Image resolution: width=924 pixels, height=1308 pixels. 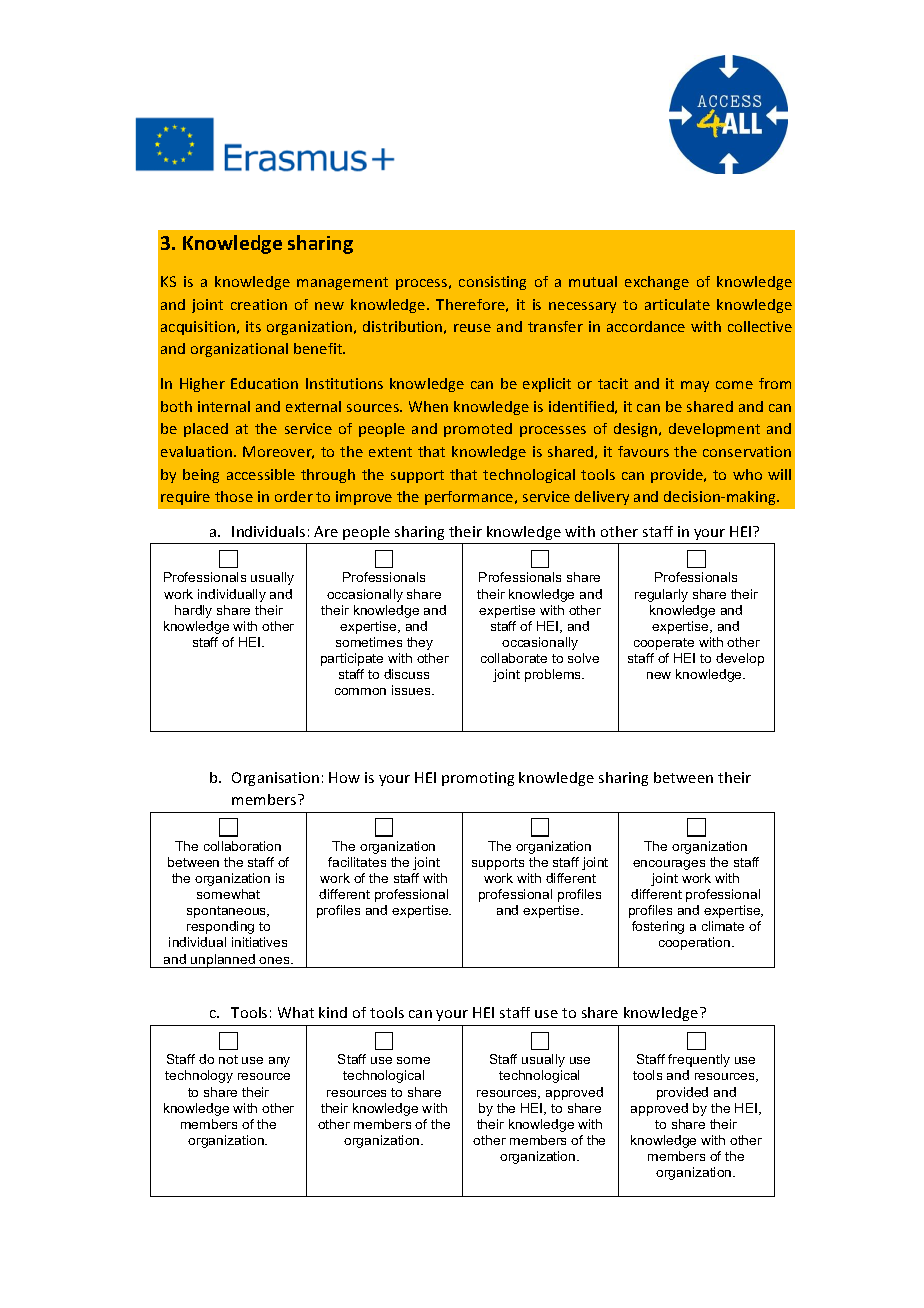 I want to click on collaborate, so click(x=514, y=658).
